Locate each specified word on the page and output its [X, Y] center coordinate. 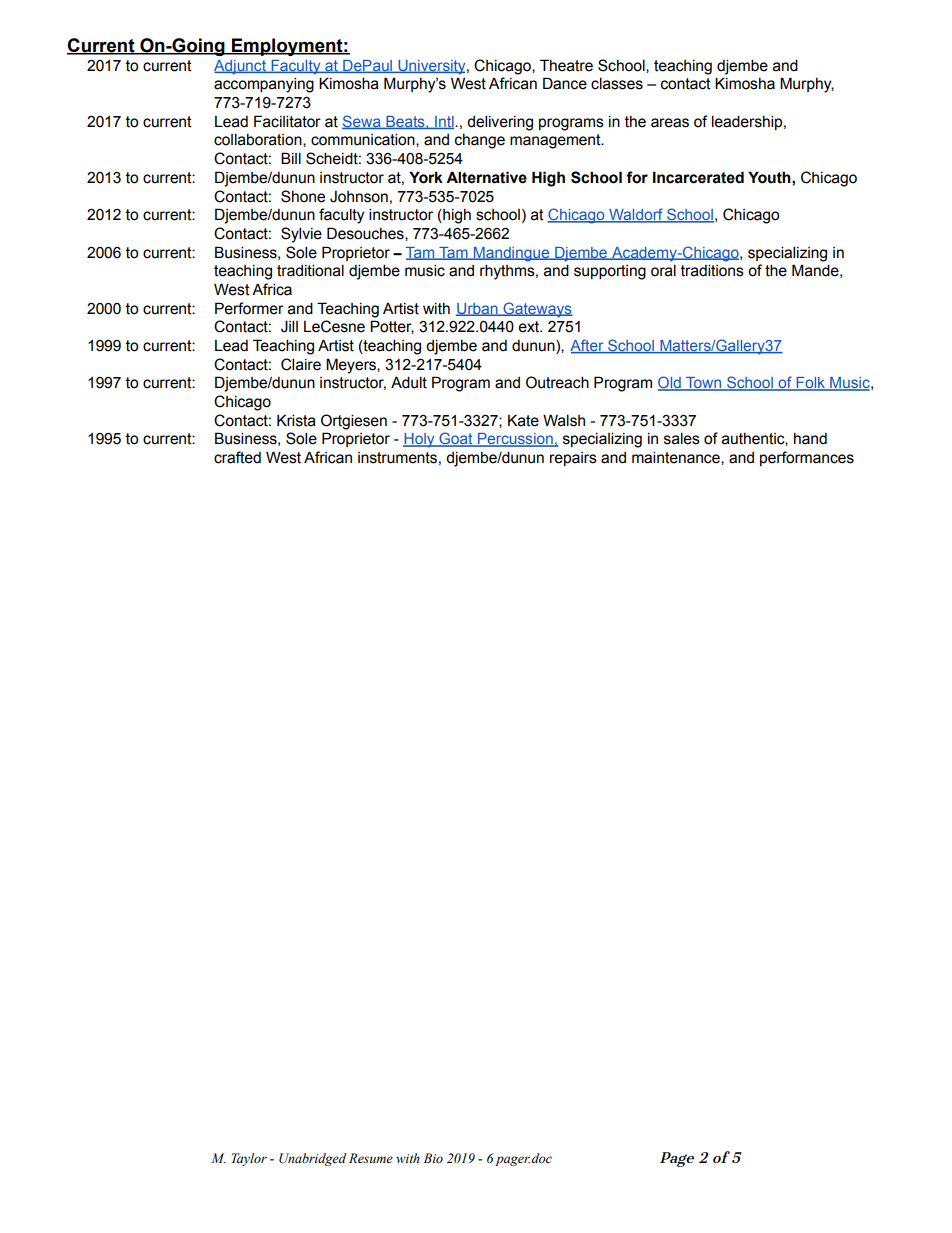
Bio [433, 1158]
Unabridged [312, 1159]
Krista [296, 420]
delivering [500, 123]
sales [682, 438]
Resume [371, 1158]
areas [670, 123]
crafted [237, 457]
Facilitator [287, 121]
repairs [573, 459]
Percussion [515, 440]
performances [807, 458]
